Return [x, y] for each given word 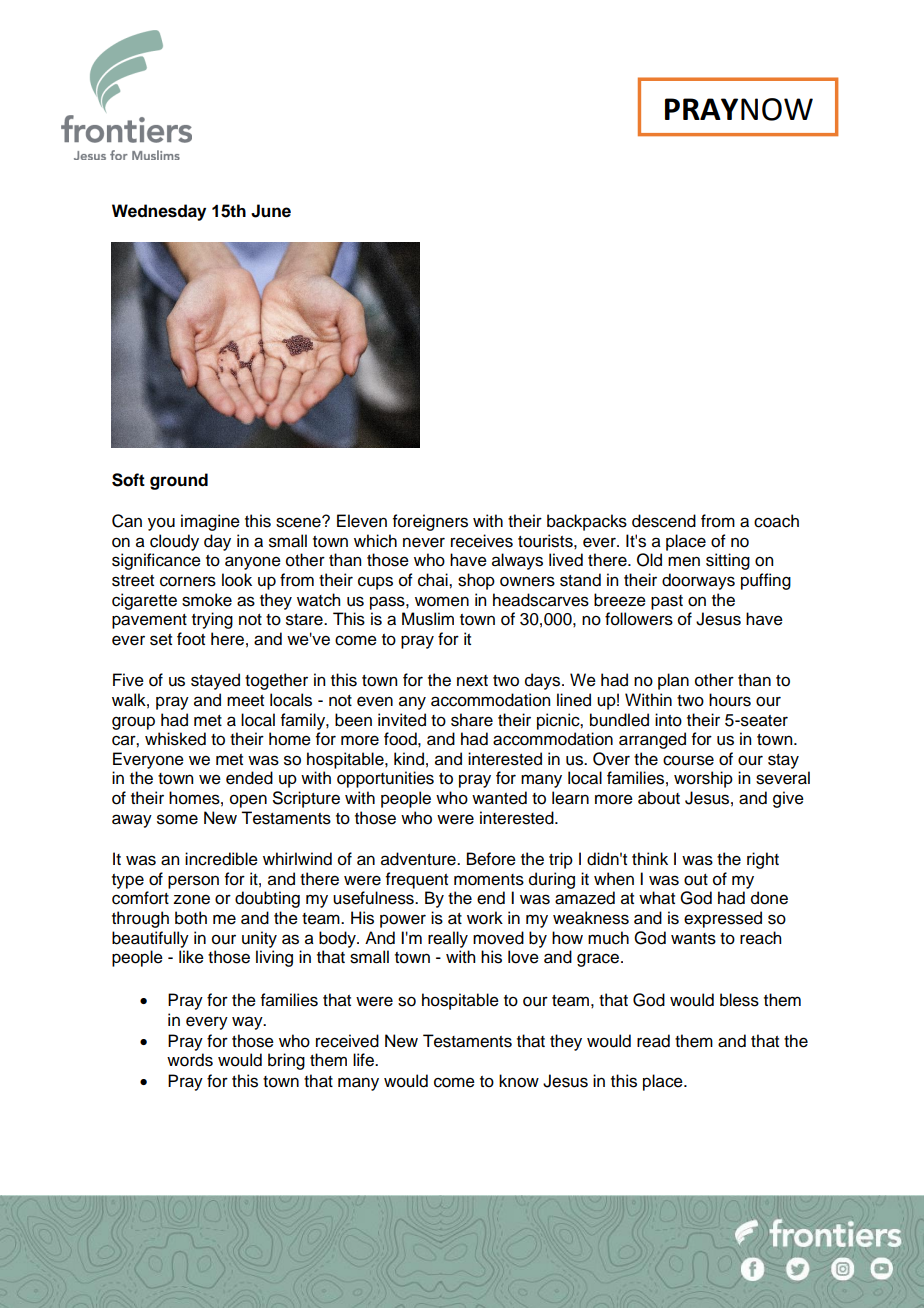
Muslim [428, 619]
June [271, 211]
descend [664, 521]
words [190, 1060]
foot [191, 639]
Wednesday [159, 212]
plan [673, 681]
